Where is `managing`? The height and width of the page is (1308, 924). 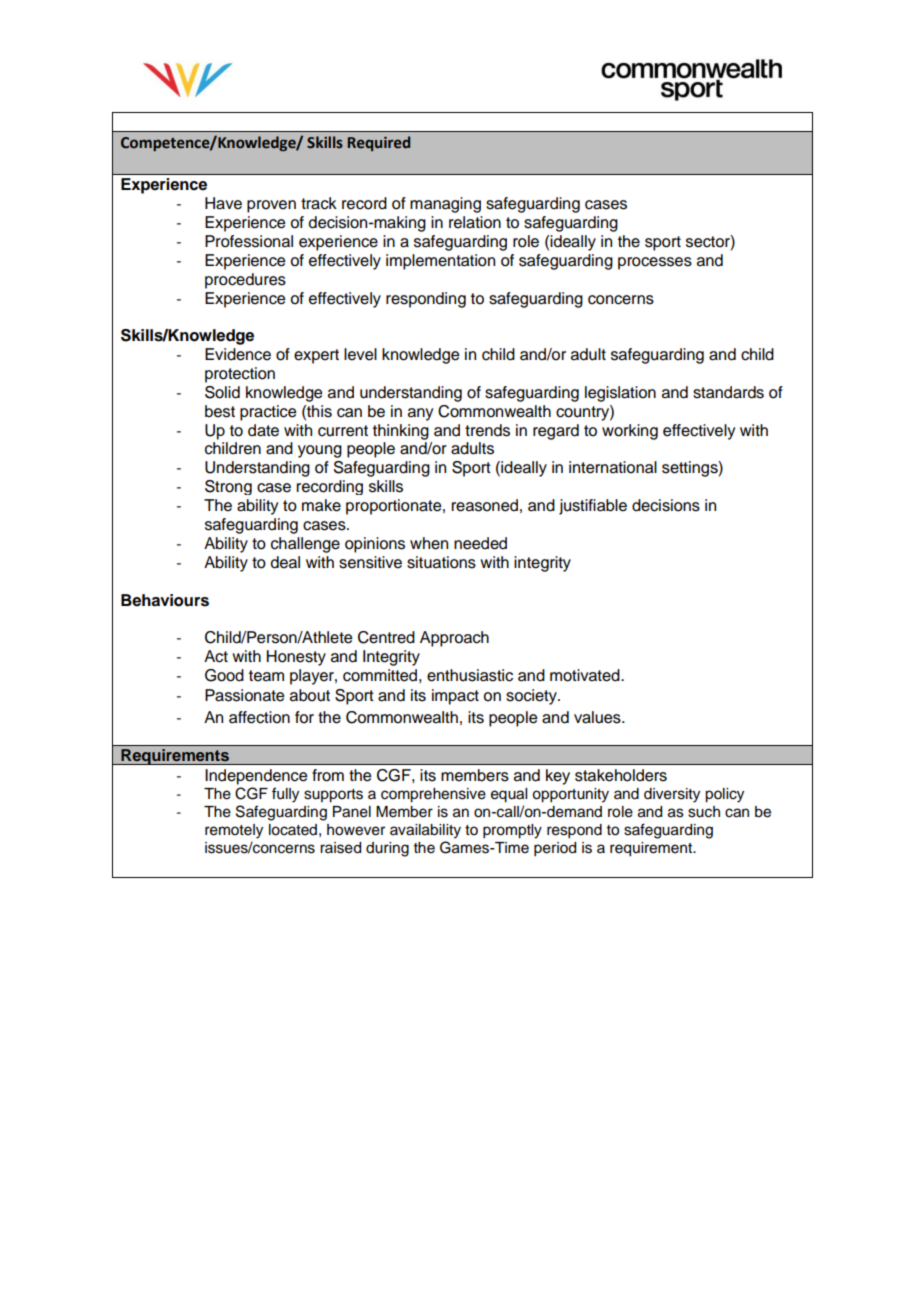
managing is located at coordinates (445, 205).
